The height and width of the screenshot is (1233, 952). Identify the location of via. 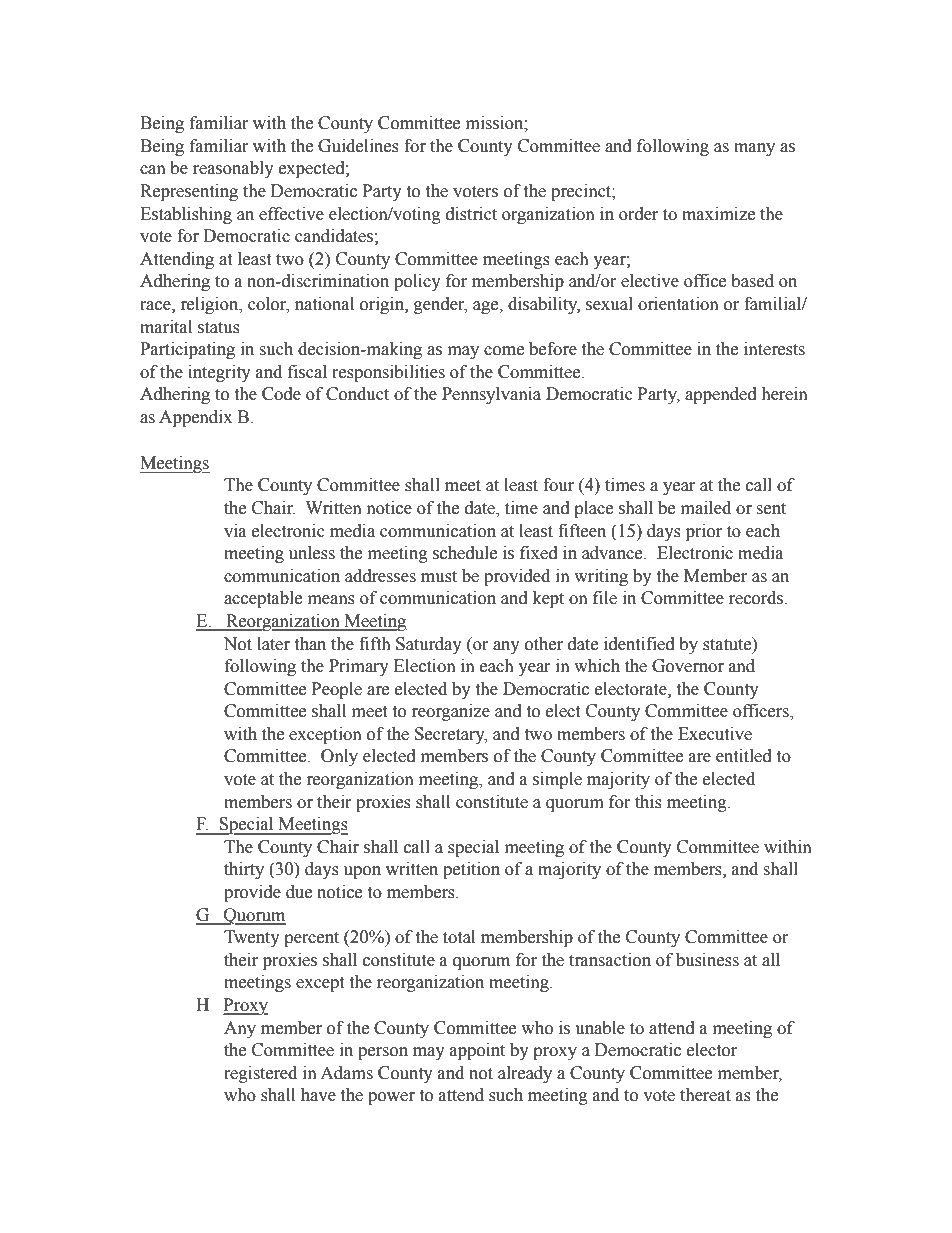
(235, 531).
